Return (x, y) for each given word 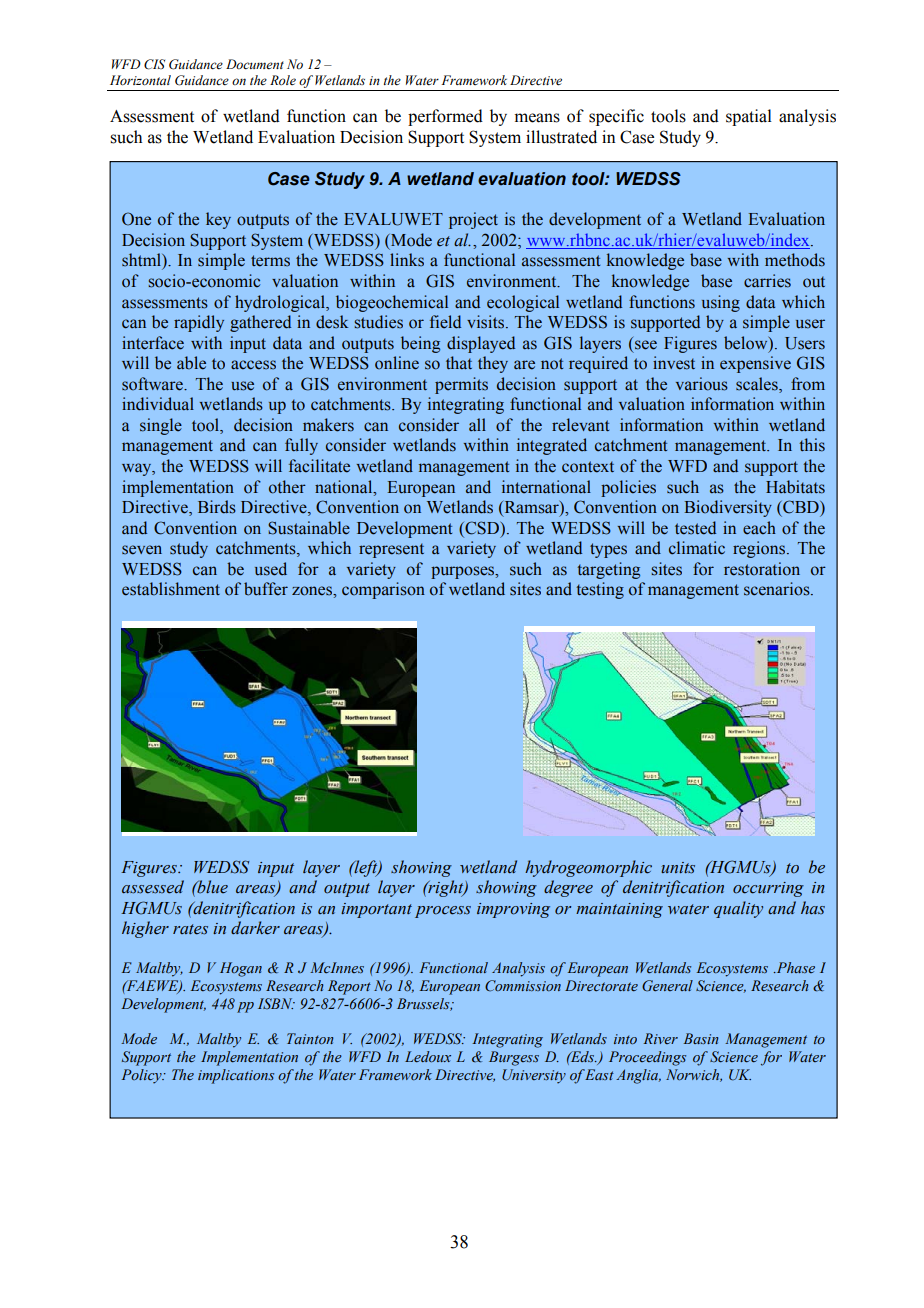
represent (391, 550)
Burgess (514, 1058)
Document (255, 64)
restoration (762, 569)
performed (445, 117)
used (271, 569)
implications (236, 1076)
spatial (749, 117)
